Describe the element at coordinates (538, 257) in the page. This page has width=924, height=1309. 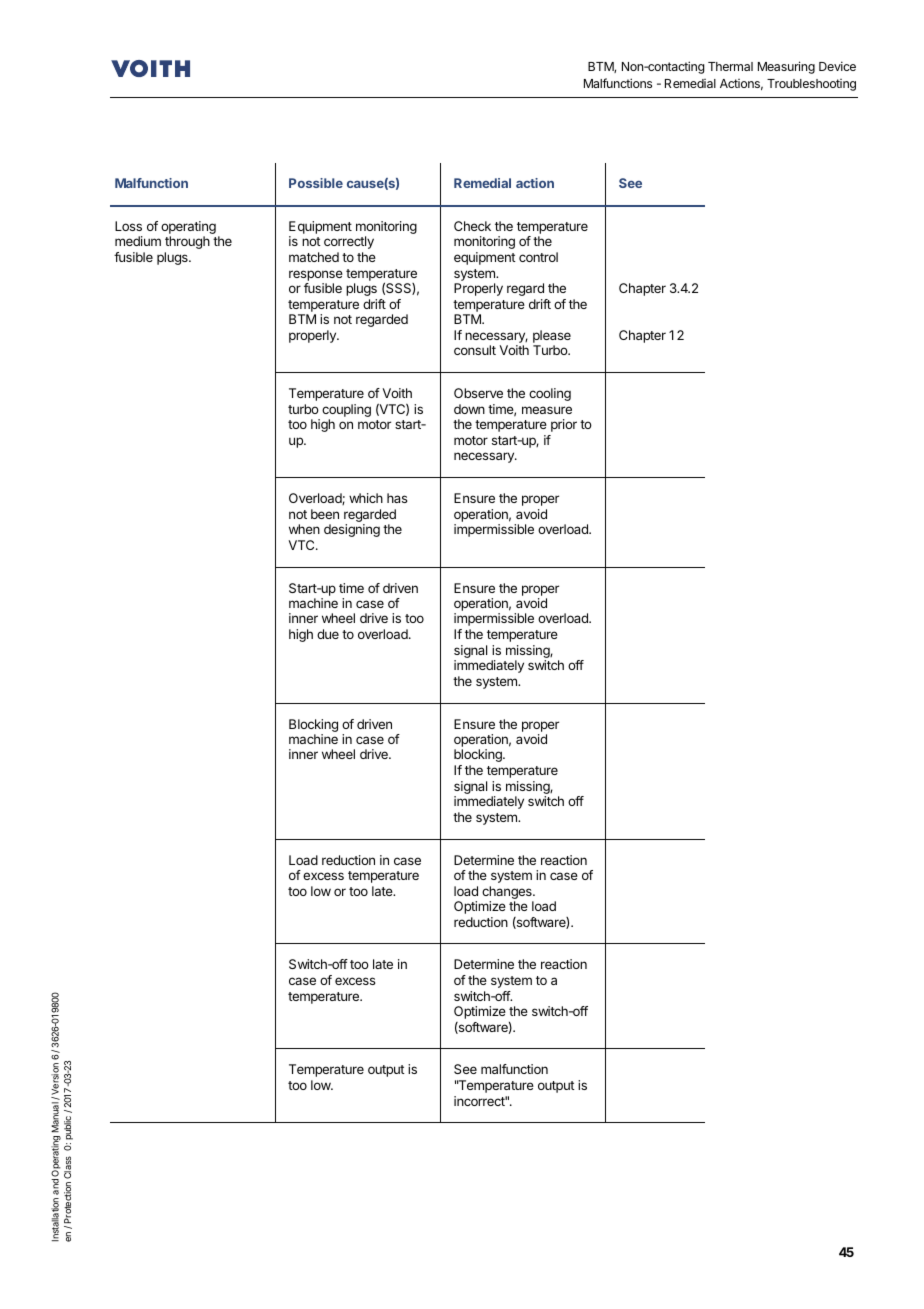
I see `control` at that location.
